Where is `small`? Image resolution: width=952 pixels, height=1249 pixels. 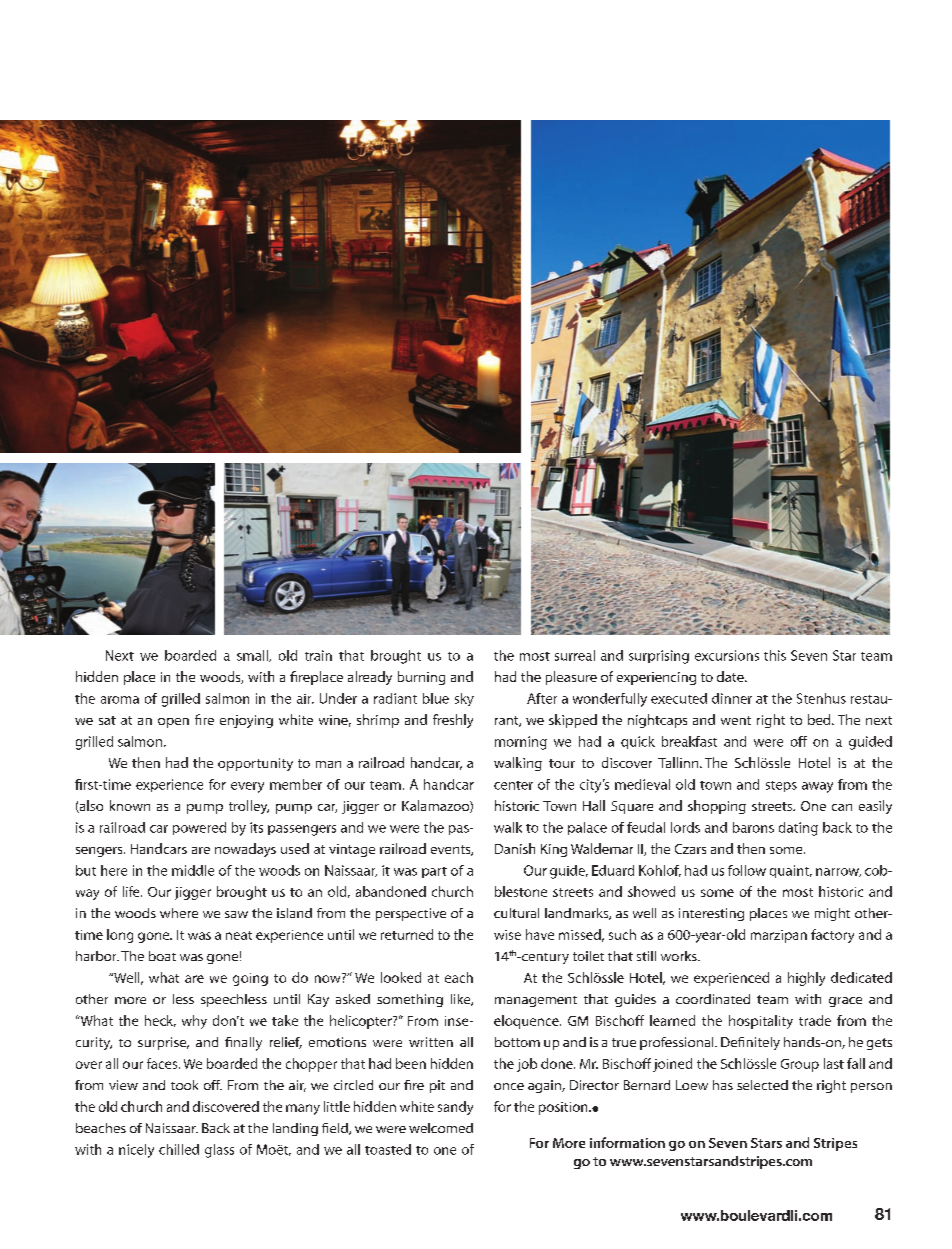
small is located at coordinates (253, 656).
